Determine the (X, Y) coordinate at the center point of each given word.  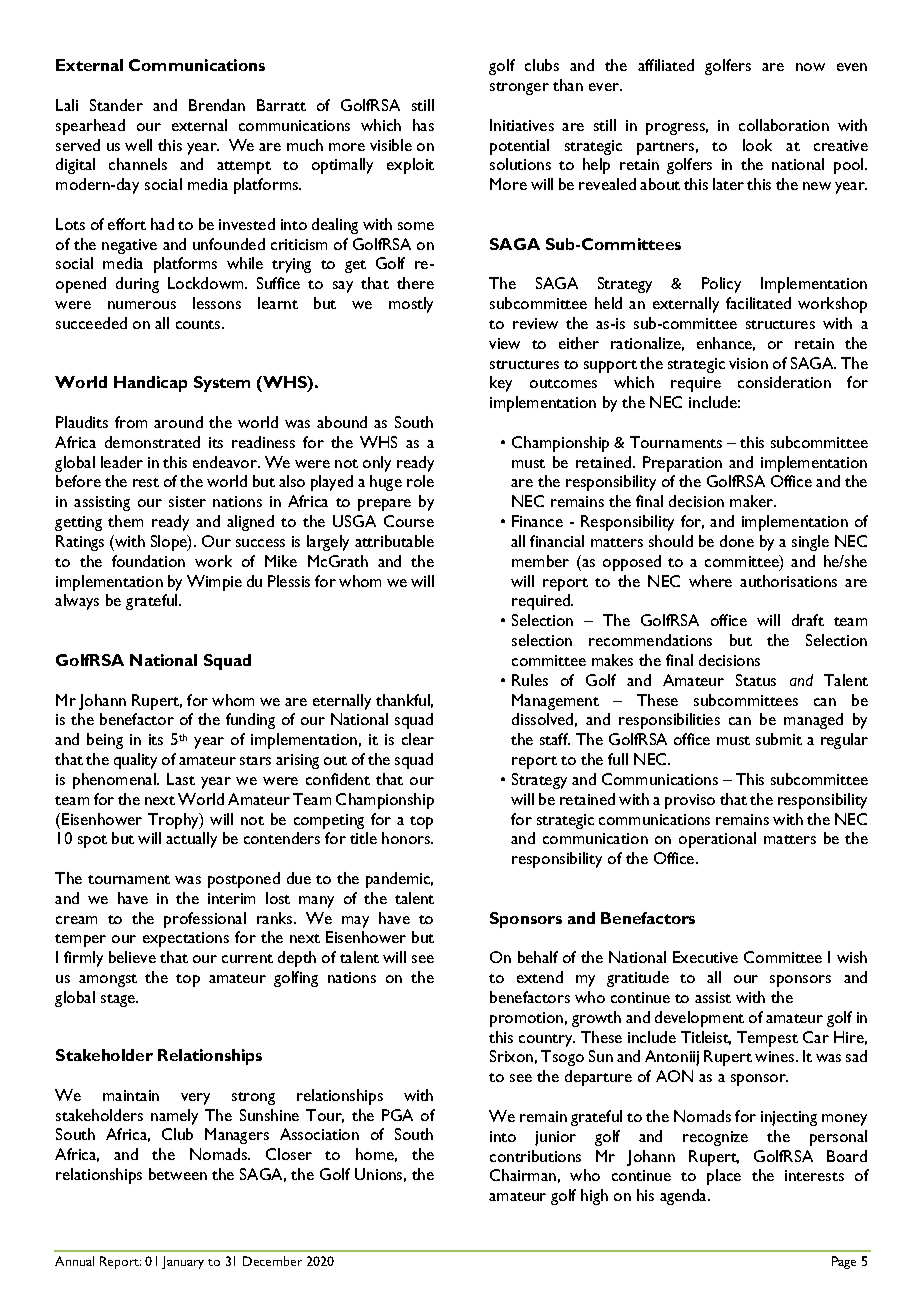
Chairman (523, 1175)
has (423, 125)
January (183, 1262)
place (724, 1177)
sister (187, 501)
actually (191, 840)
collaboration (784, 125)
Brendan (217, 105)
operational (717, 840)
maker (753, 501)
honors (407, 838)
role (420, 481)
